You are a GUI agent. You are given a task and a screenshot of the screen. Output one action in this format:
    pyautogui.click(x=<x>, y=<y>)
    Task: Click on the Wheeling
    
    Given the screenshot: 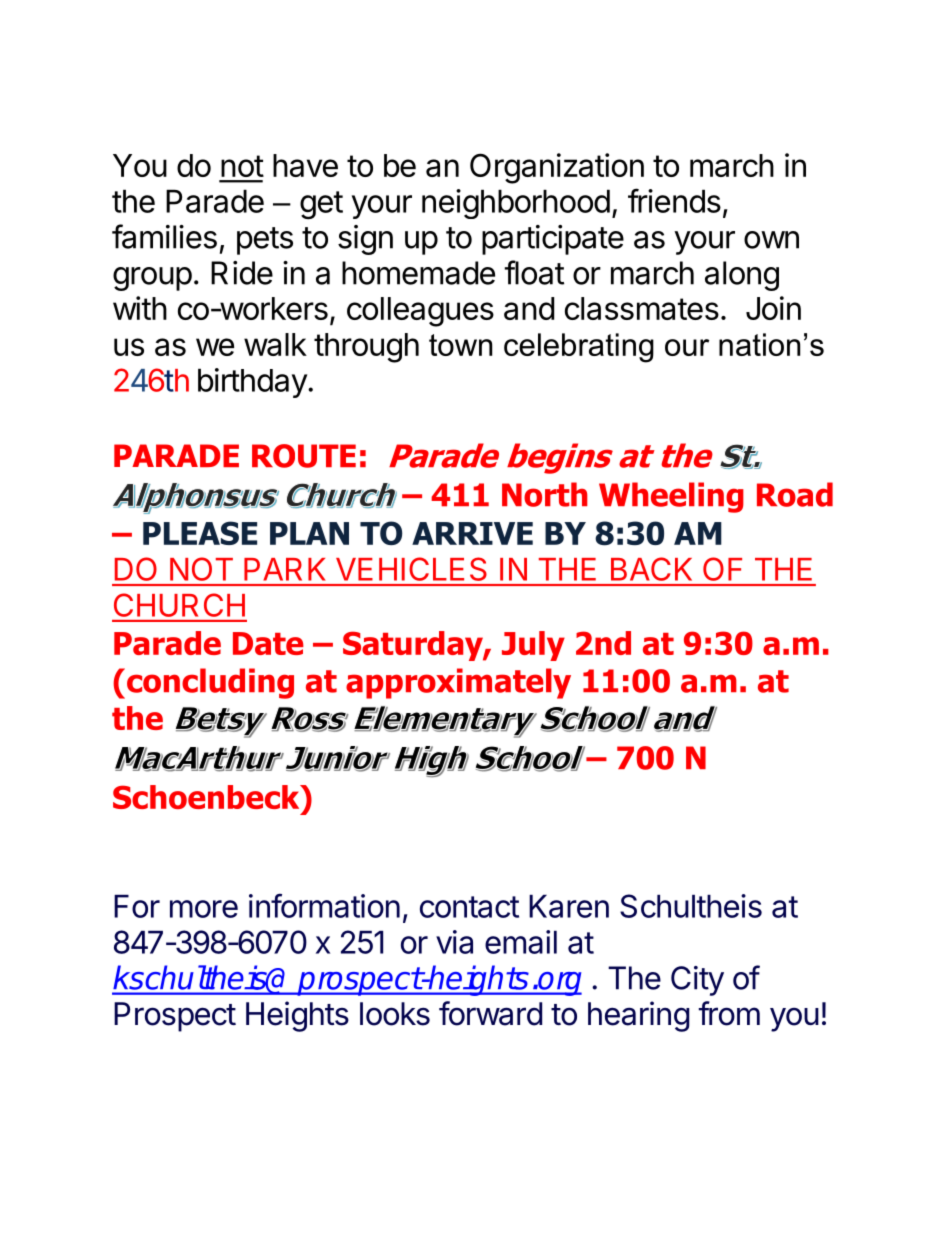 What is the action you would take?
    pyautogui.click(x=671, y=497)
